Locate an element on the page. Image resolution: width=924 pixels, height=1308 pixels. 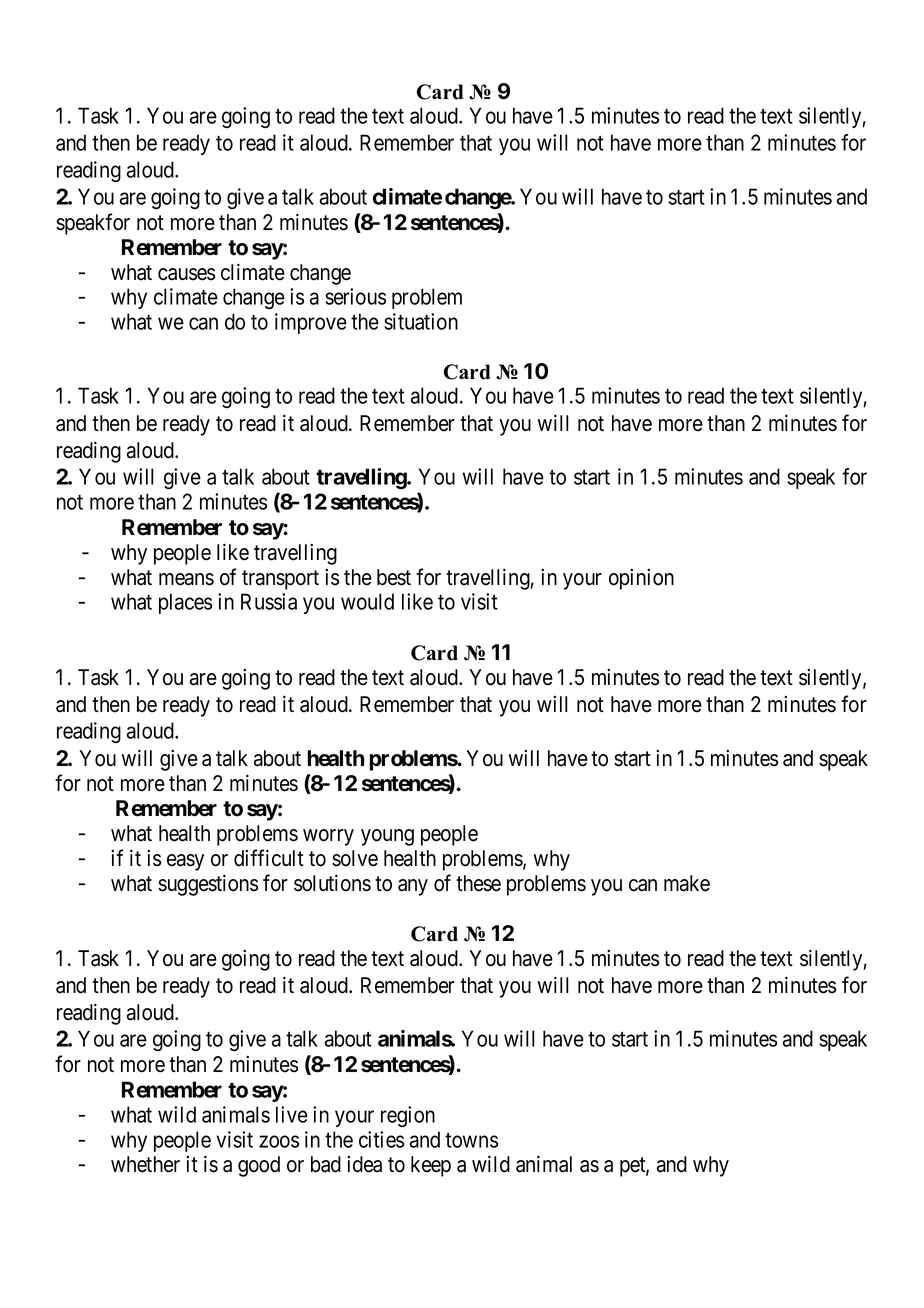
serious is located at coordinates (355, 296).
